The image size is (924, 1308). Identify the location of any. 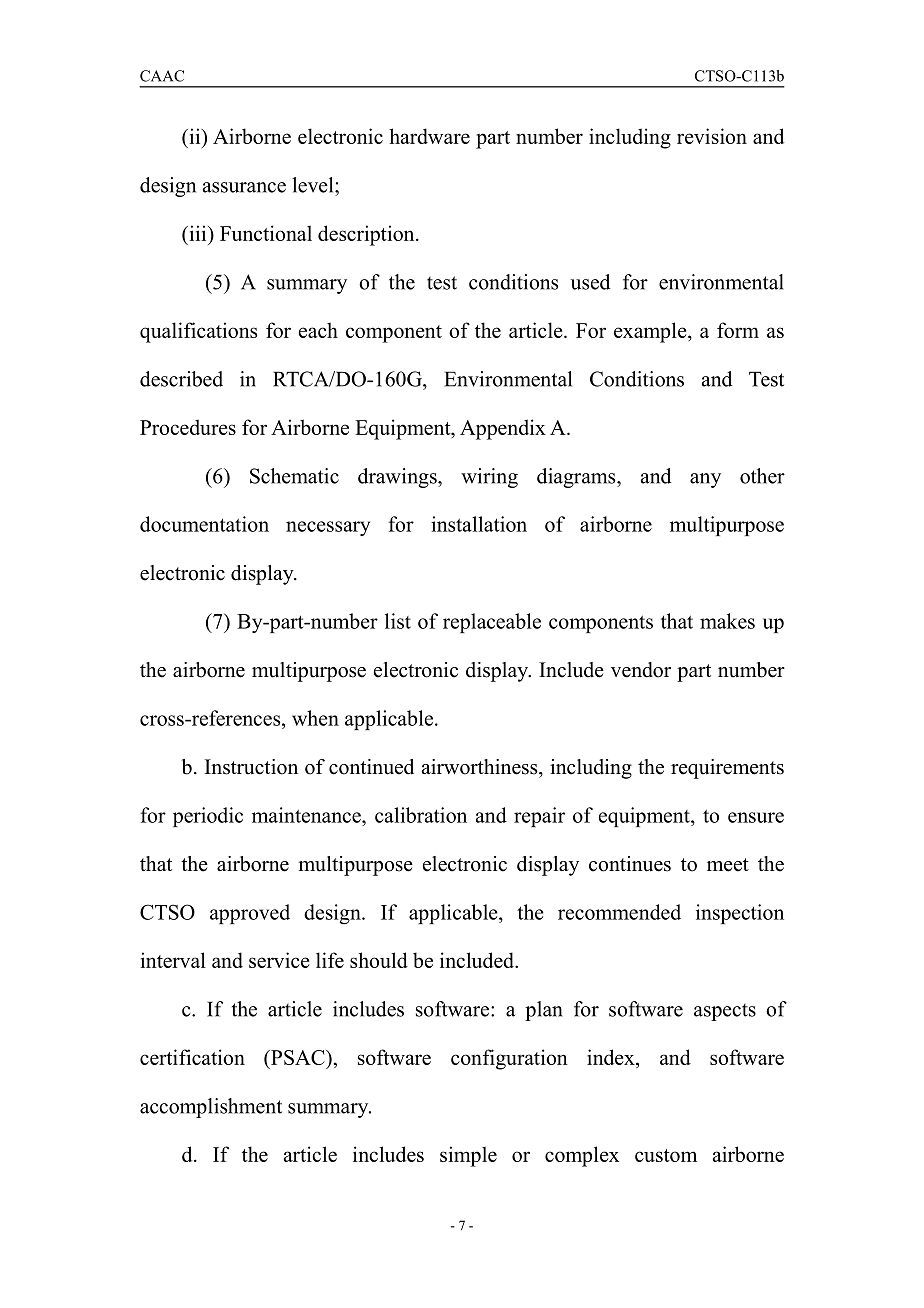
(705, 480).
